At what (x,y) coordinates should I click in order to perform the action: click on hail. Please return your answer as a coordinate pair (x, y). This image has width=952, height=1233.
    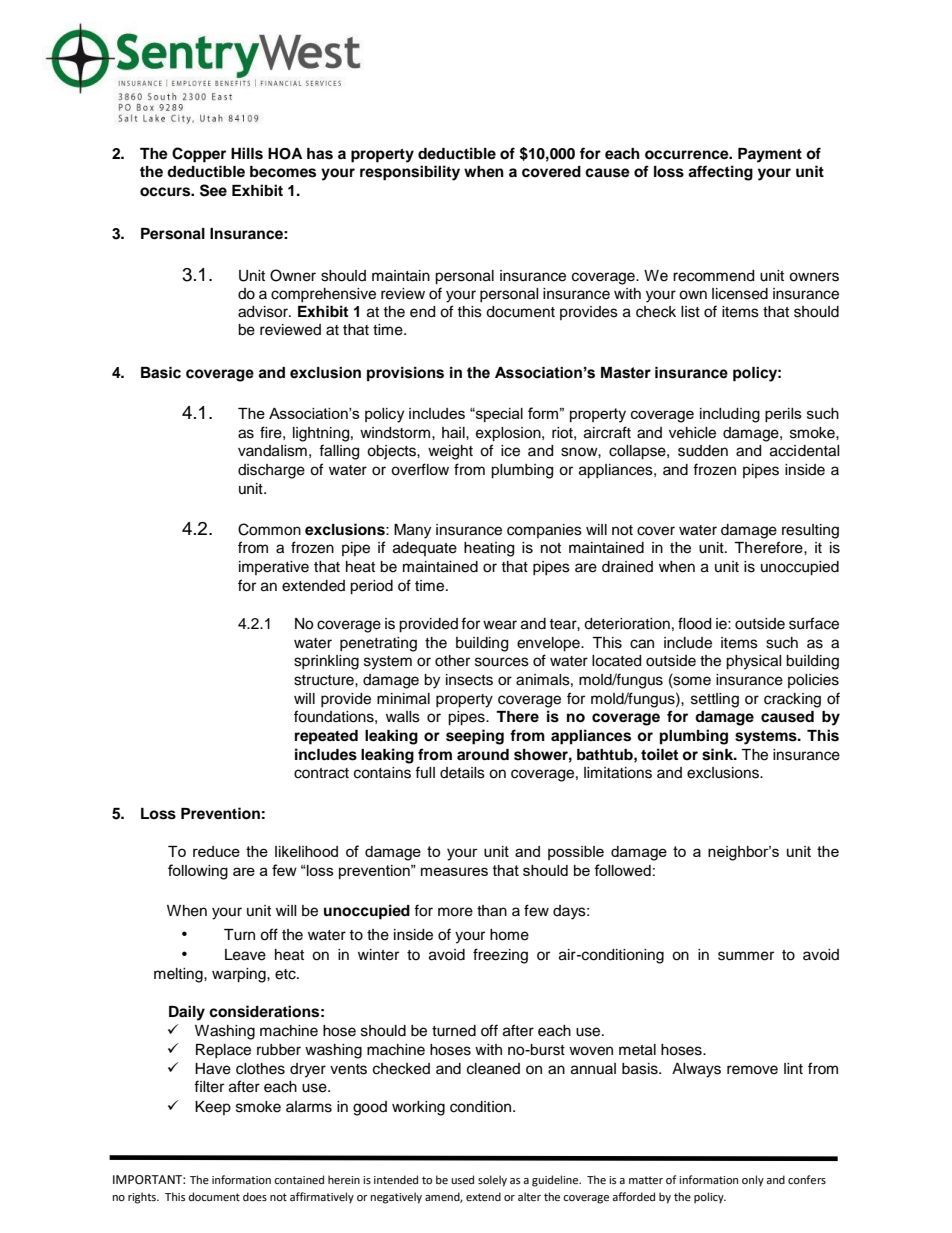
    Looking at the image, I should click on (454, 433).
